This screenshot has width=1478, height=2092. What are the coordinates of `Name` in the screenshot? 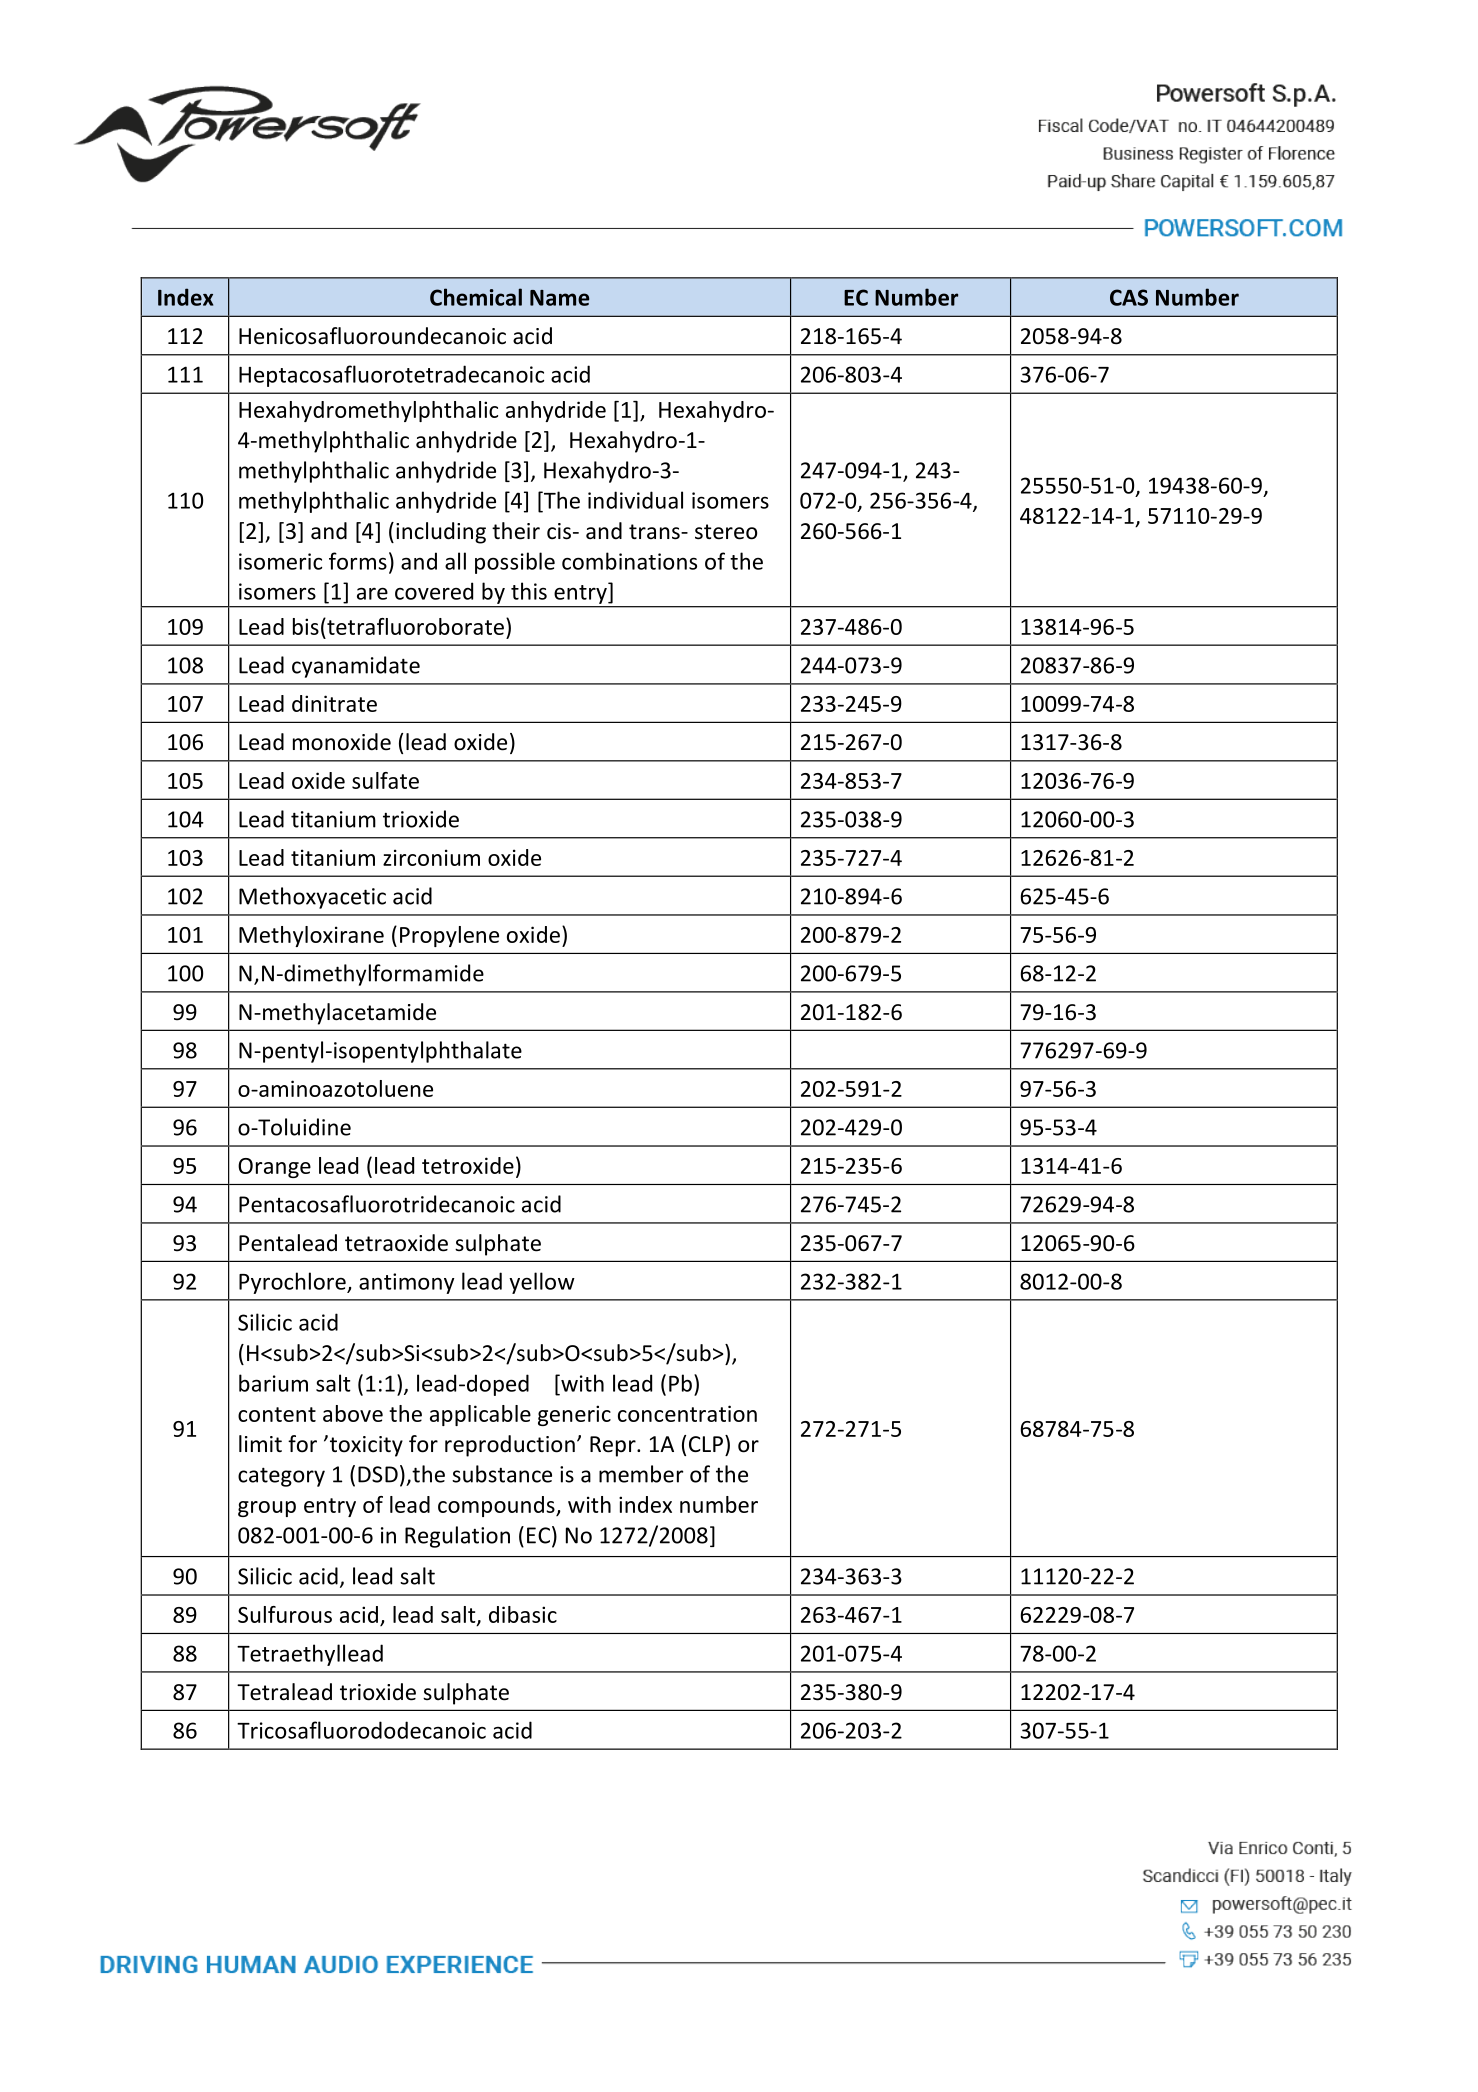 It's located at (559, 298).
